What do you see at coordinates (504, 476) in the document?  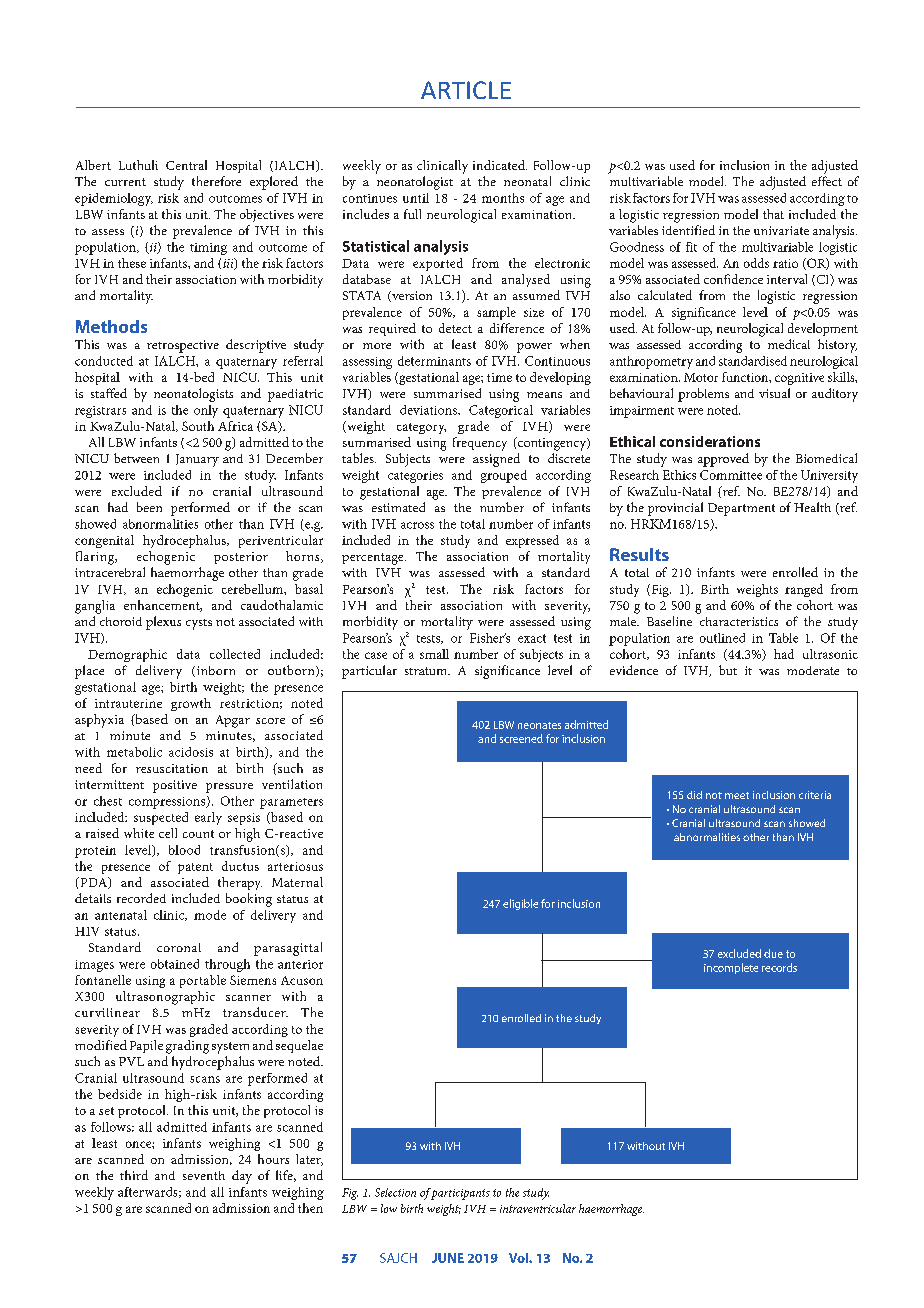 I see `grouped` at bounding box center [504, 476].
